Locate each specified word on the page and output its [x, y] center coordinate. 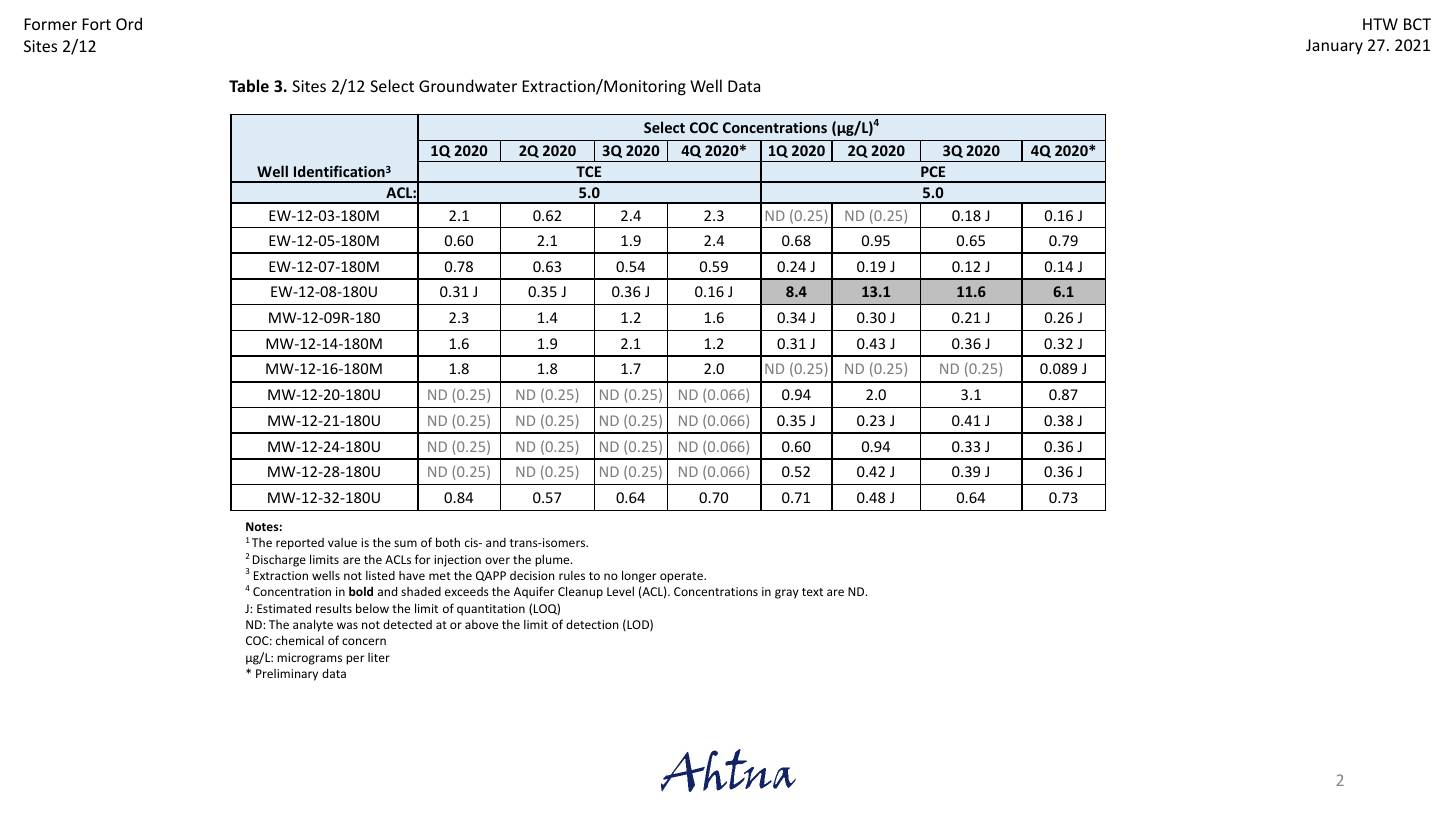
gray [787, 594]
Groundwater [468, 85]
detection [592, 624]
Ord [129, 23]
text [812, 592]
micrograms [309, 659]
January [1334, 46]
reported [300, 544]
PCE [933, 171]
